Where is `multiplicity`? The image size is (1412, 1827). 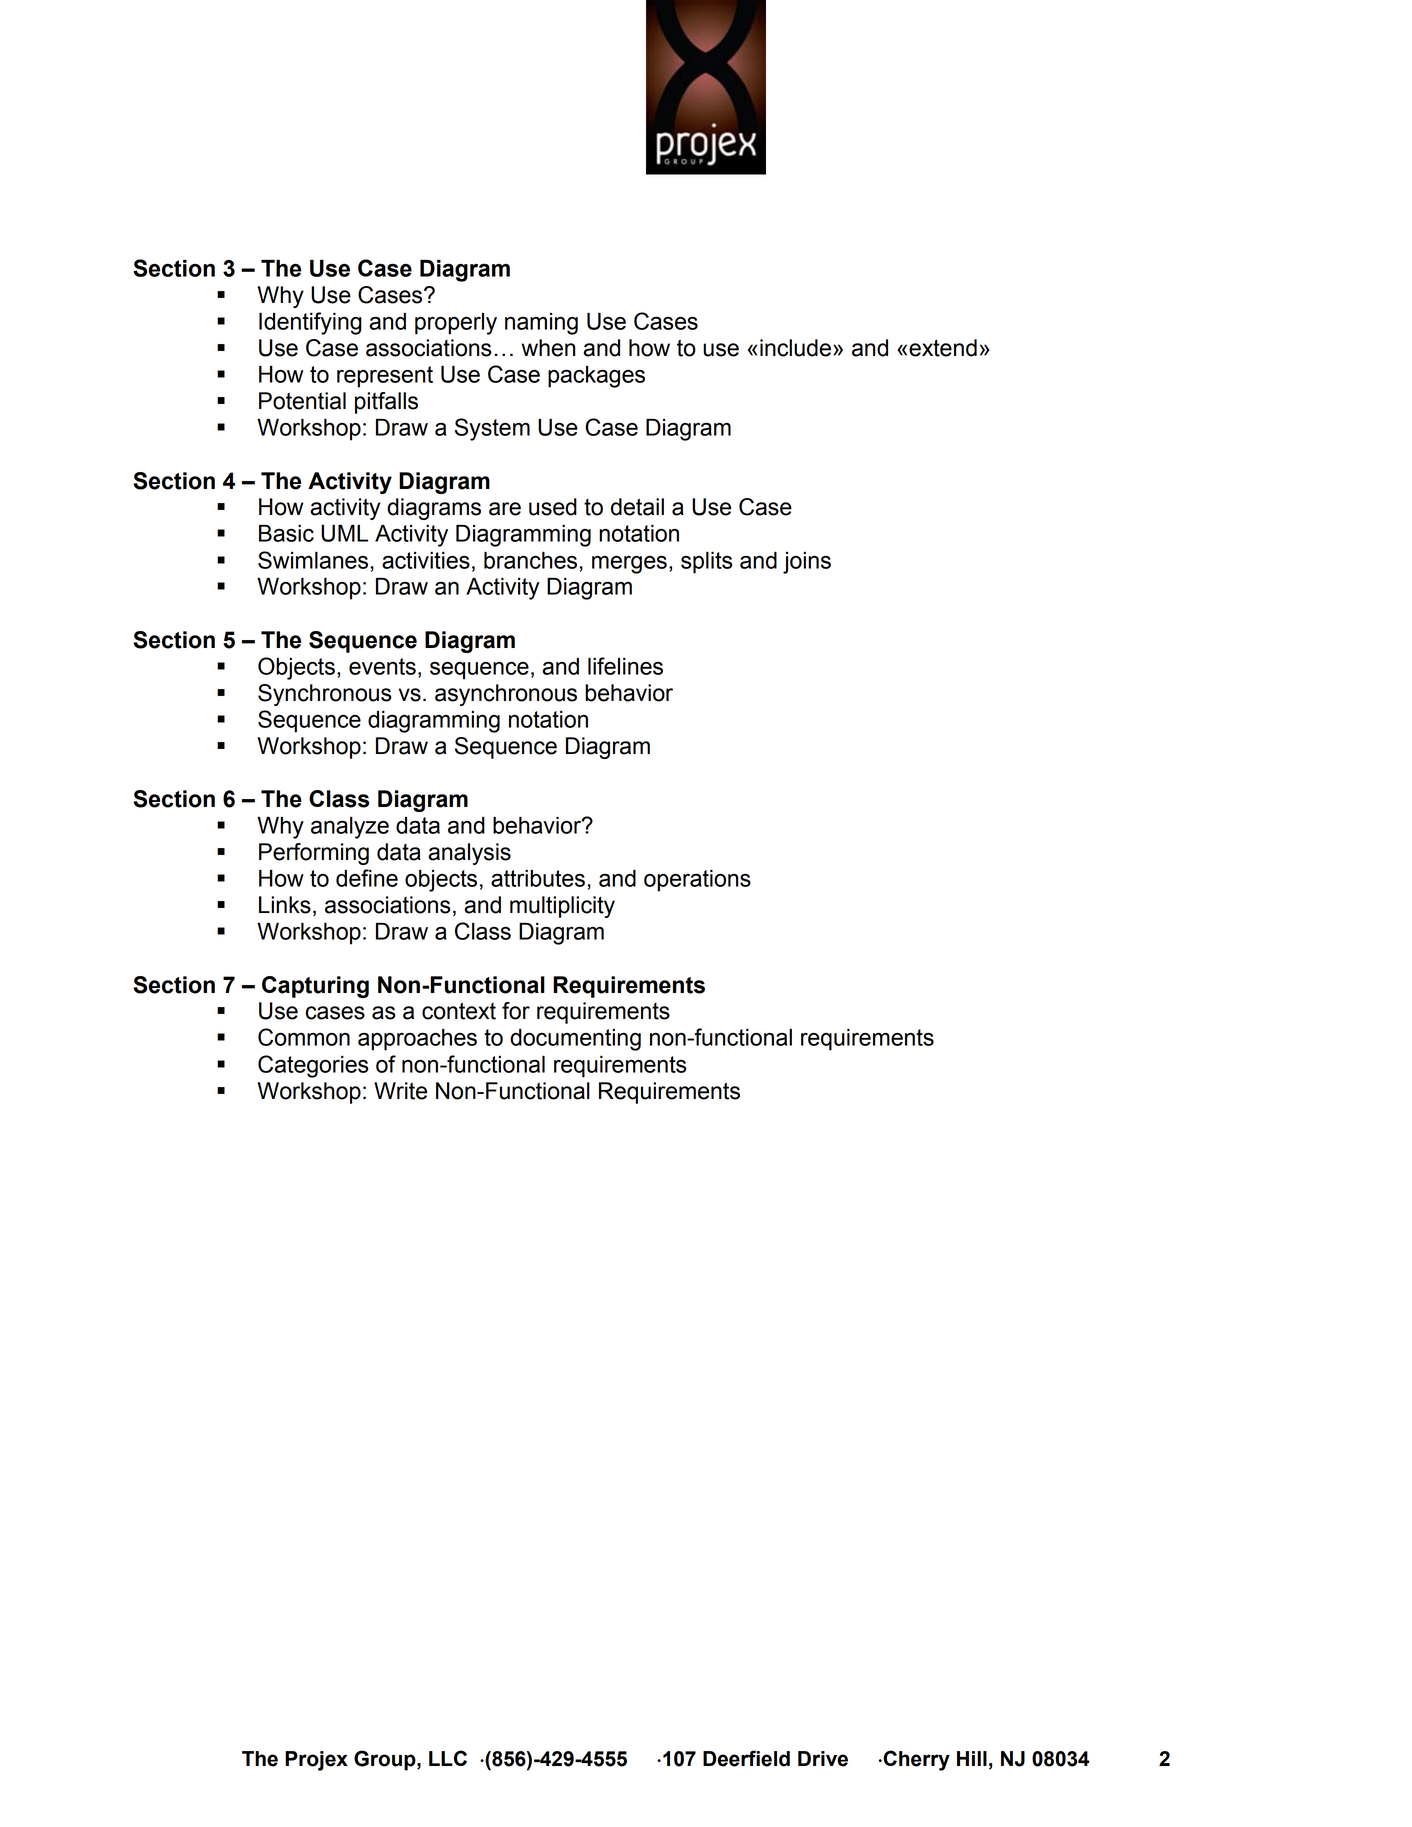
multiplicity is located at coordinates (562, 907).
